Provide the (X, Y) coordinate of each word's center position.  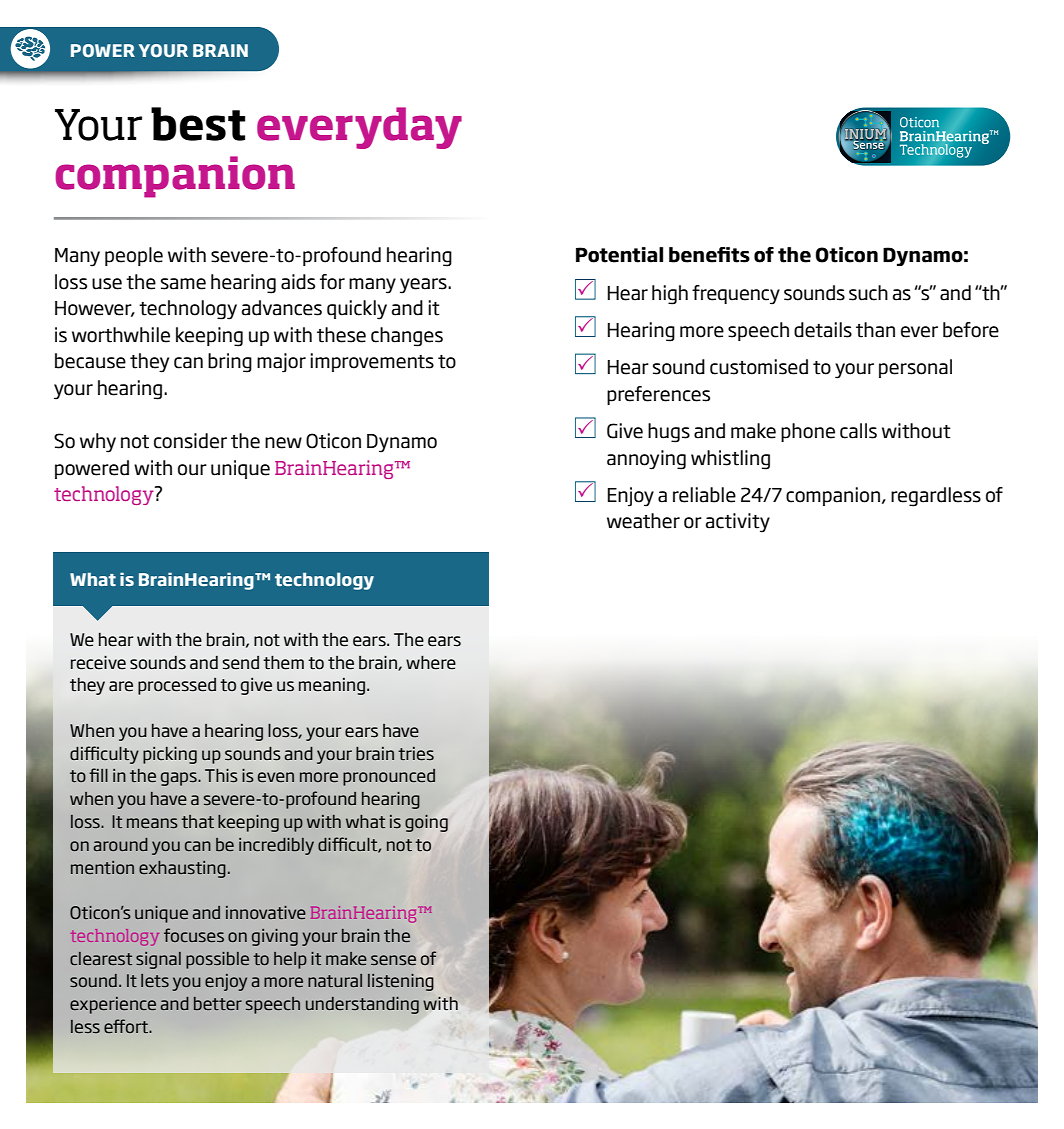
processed (177, 686)
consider (190, 441)
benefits (709, 255)
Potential (619, 255)
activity (738, 523)
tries (416, 754)
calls (858, 431)
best (198, 124)
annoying (646, 460)
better (218, 1003)
